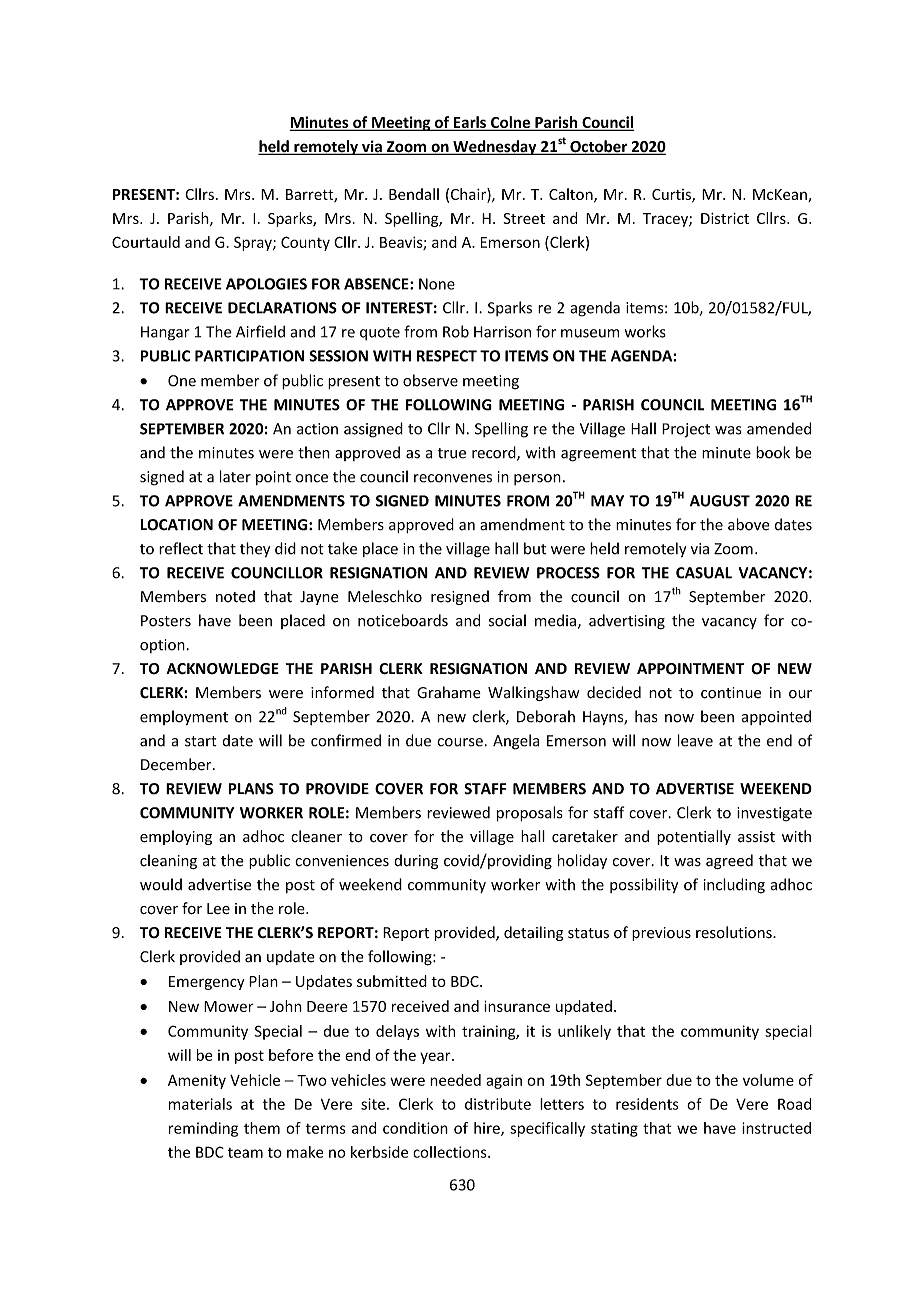 This screenshot has width=924, height=1308. Describe the element at coordinates (507, 620) in the screenshot. I see `social` at that location.
